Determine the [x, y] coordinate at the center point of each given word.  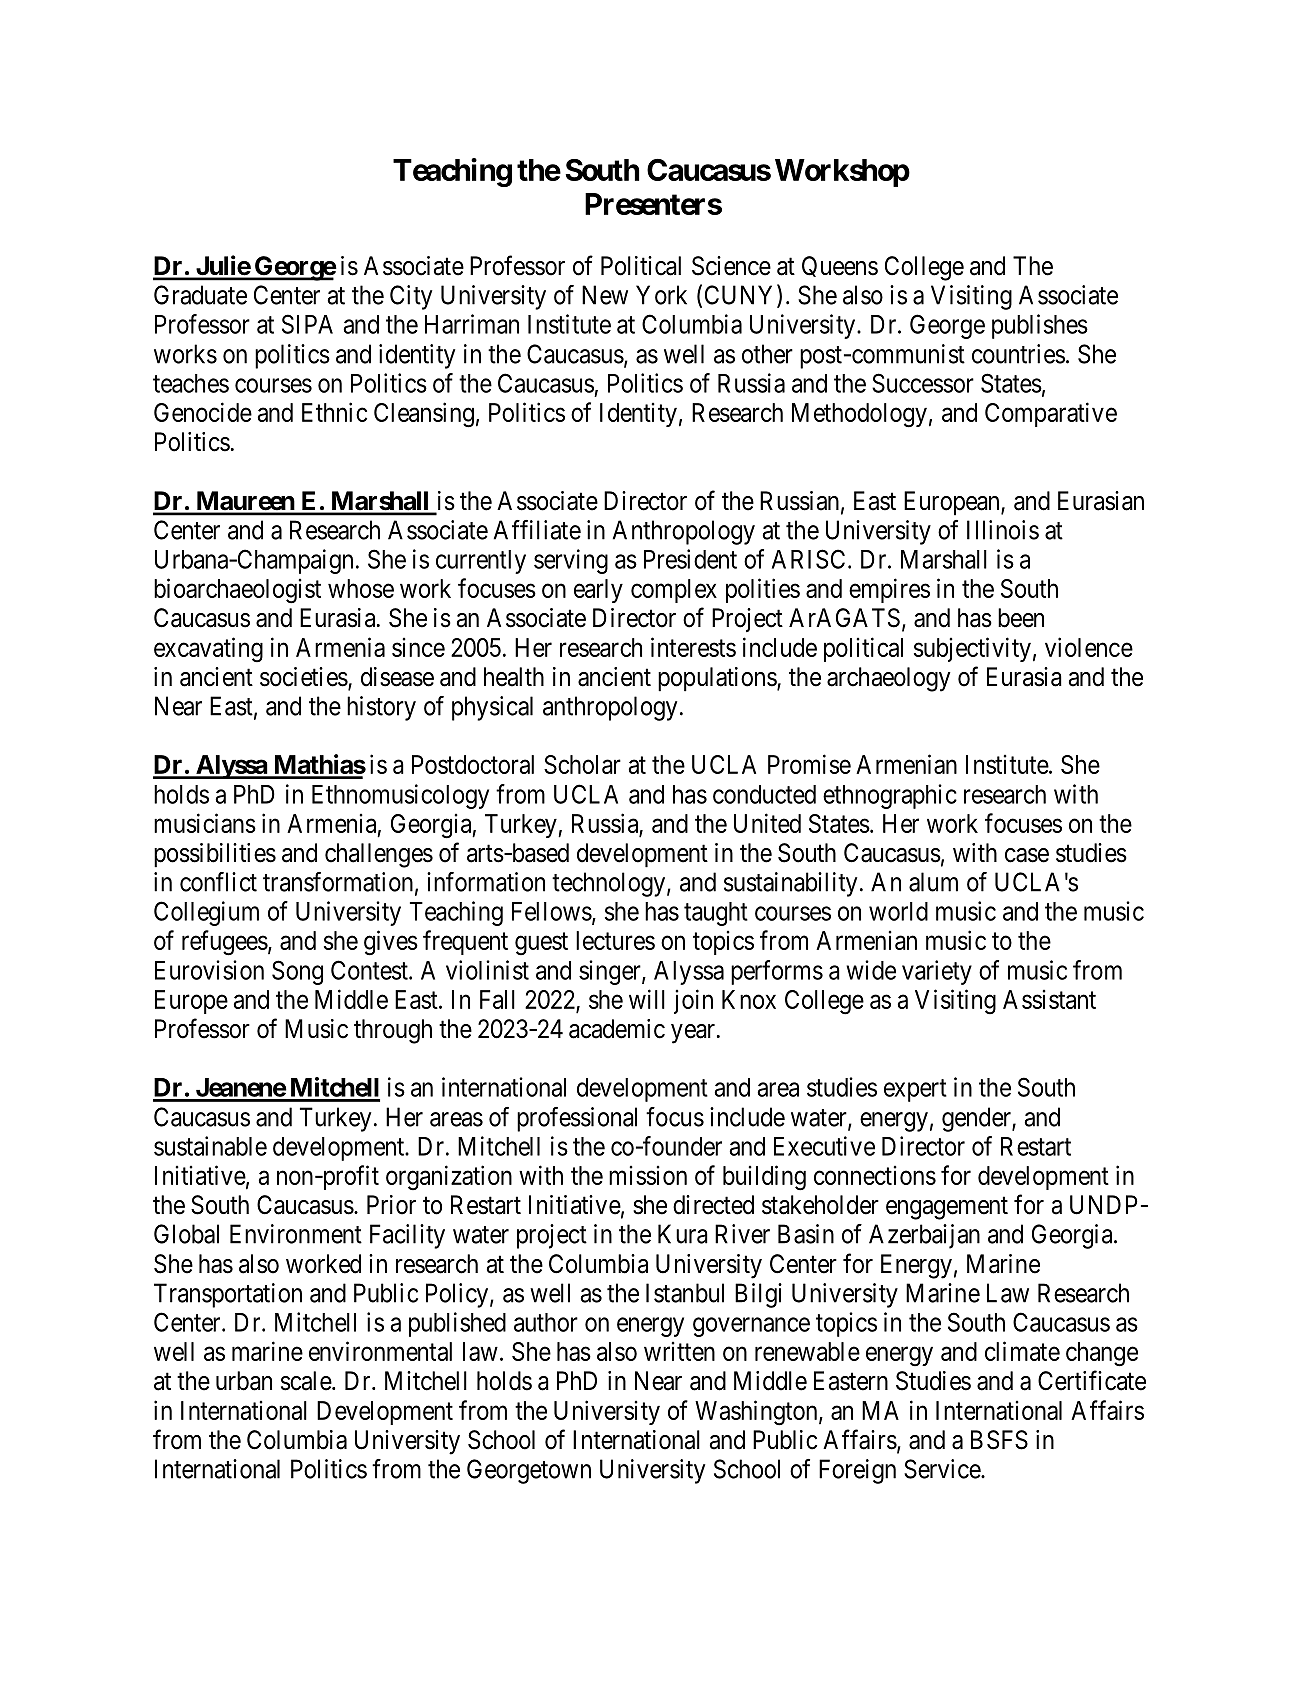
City [411, 297]
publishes [1040, 326]
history [381, 708]
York [661, 295]
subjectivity [972, 649]
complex [674, 591]
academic [617, 1029]
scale [307, 1381]
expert [915, 1090]
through [393, 1031]
